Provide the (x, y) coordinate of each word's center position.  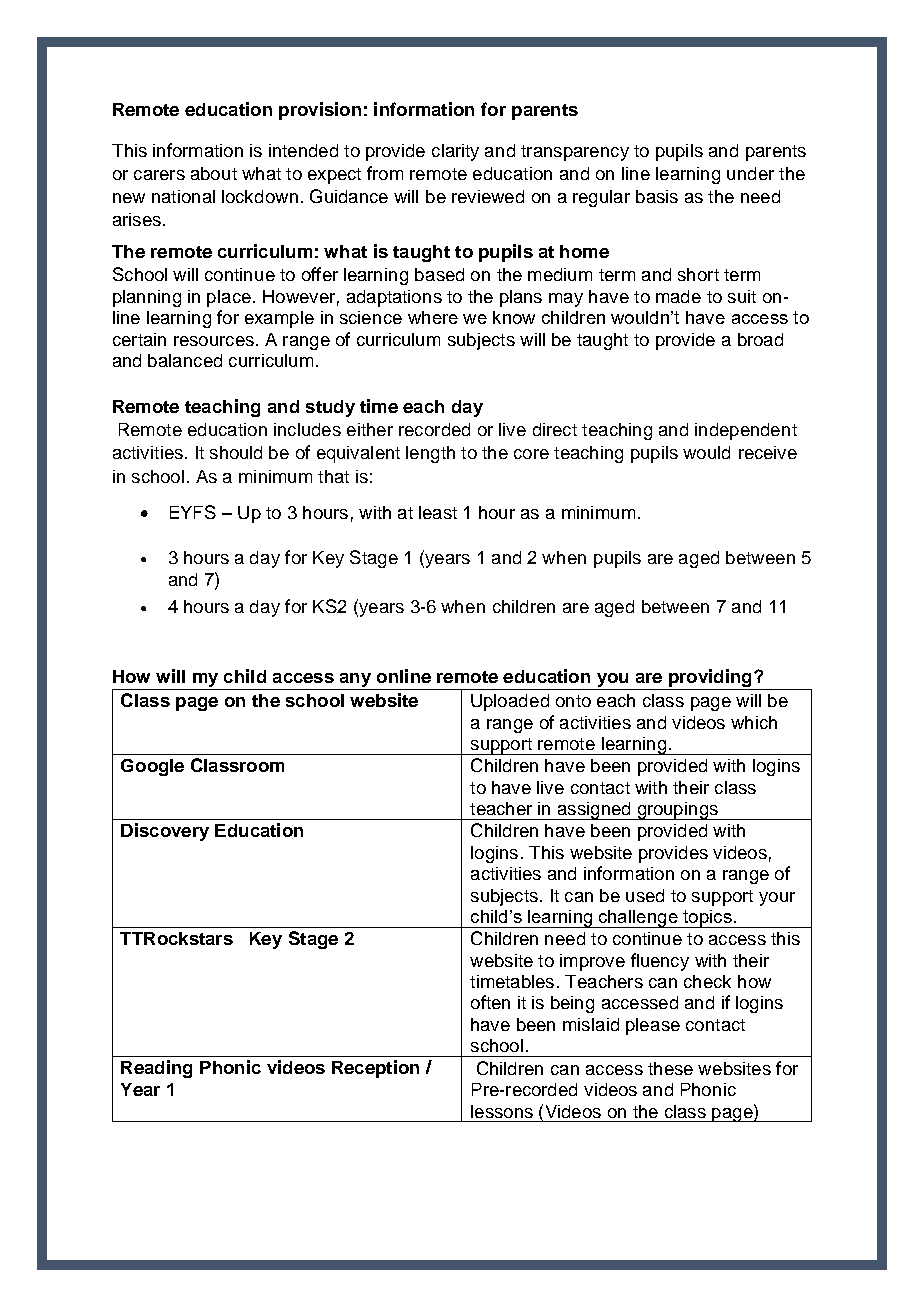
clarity (455, 152)
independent (746, 431)
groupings (677, 811)
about (214, 173)
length (430, 454)
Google (152, 767)
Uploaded (510, 702)
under (750, 173)
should (236, 452)
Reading (156, 1069)
